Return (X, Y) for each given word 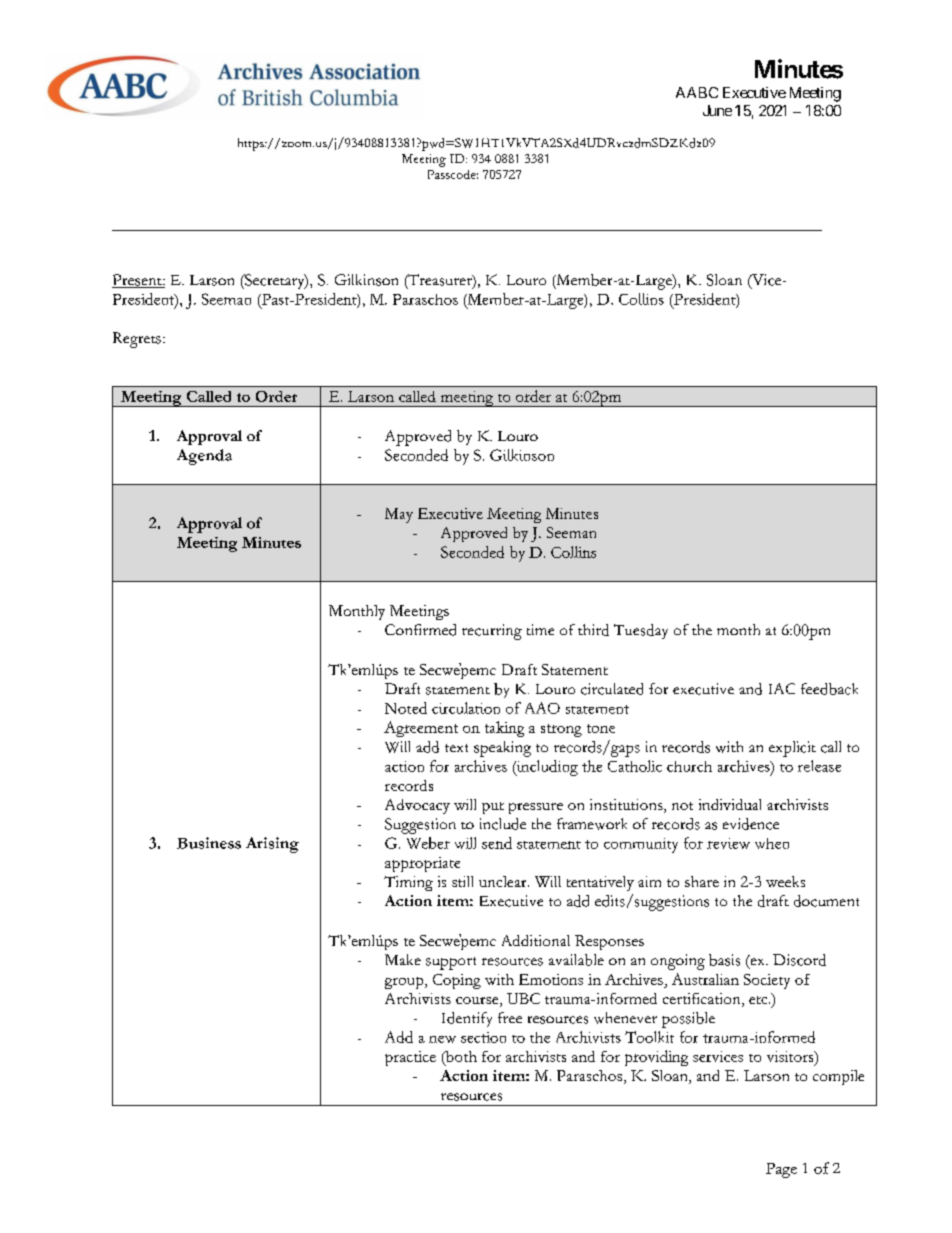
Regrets (137, 340)
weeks (785, 881)
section (483, 1037)
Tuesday (641, 631)
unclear (504, 881)
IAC (782, 688)
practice (410, 1058)
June (717, 110)
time (540, 629)
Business (209, 843)
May (399, 515)
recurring (492, 632)
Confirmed (420, 630)
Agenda (204, 457)
